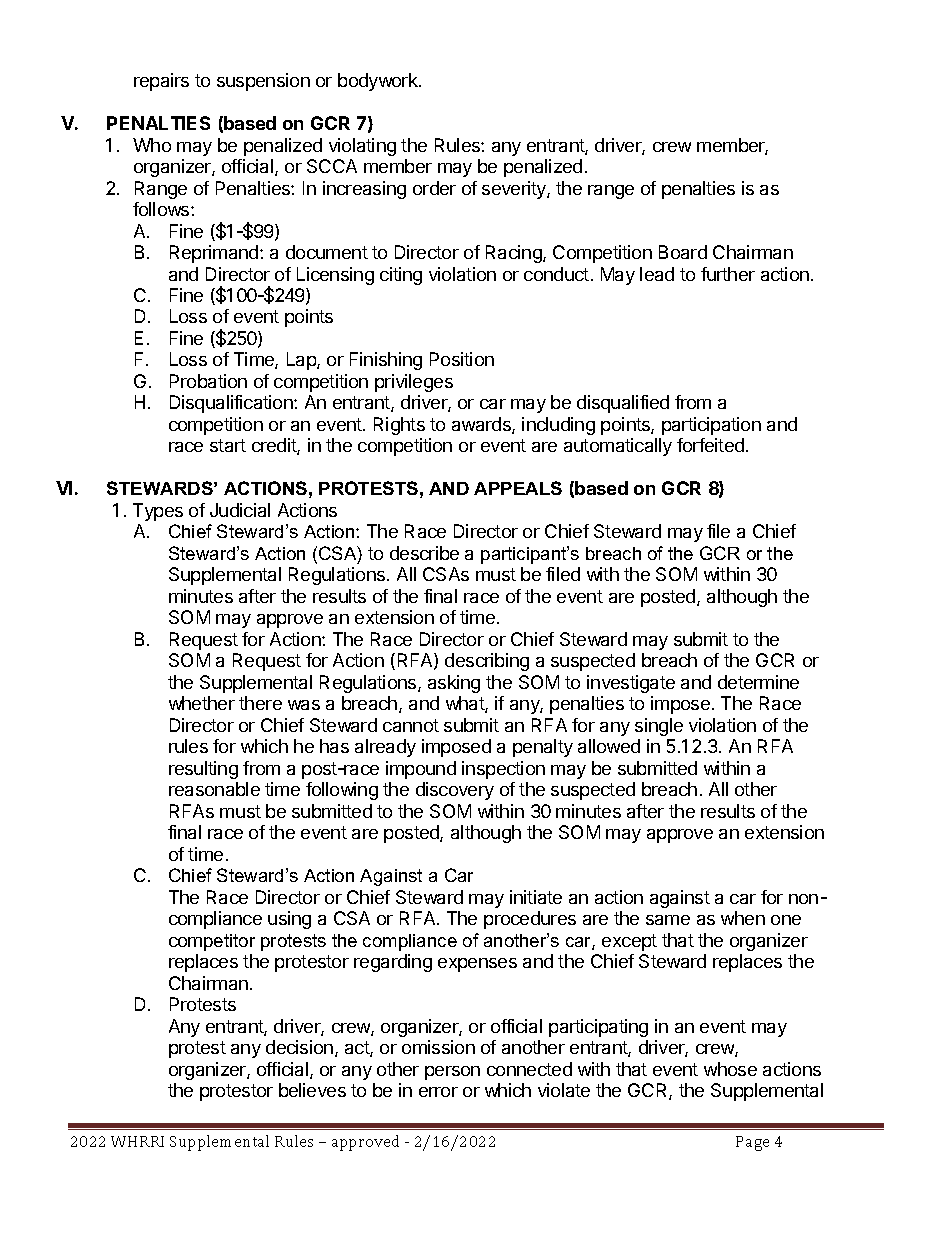 The height and width of the image is (1233, 952). What do you see at coordinates (263, 82) in the image?
I see `suspension` at bounding box center [263, 82].
